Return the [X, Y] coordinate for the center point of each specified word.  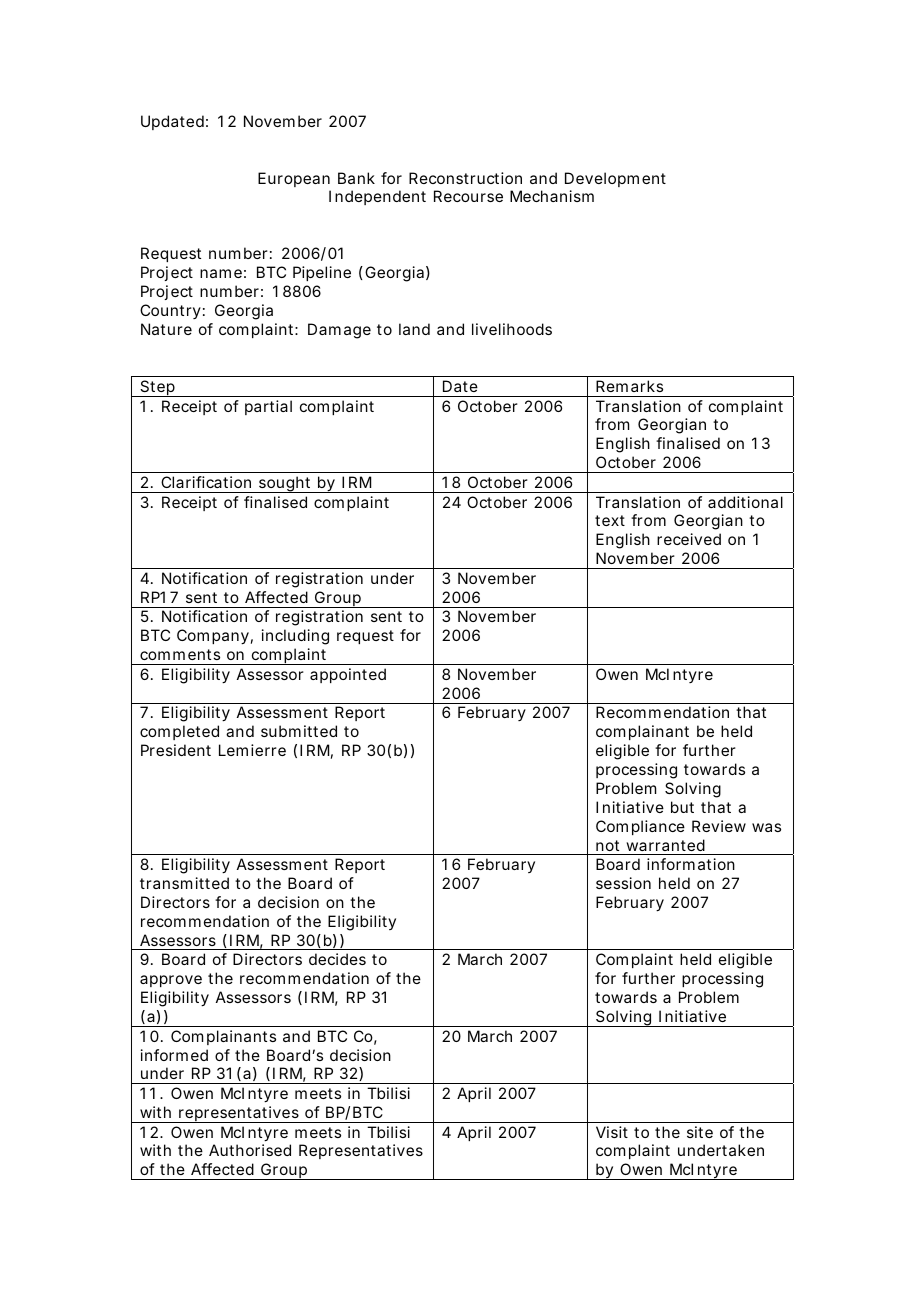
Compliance [640, 827]
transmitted [184, 883]
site [700, 1132]
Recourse [468, 196]
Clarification [206, 482]
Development [615, 179]
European [294, 179]
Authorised [250, 1150]
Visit [612, 1132]
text [610, 520]
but [682, 807]
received [689, 539]
